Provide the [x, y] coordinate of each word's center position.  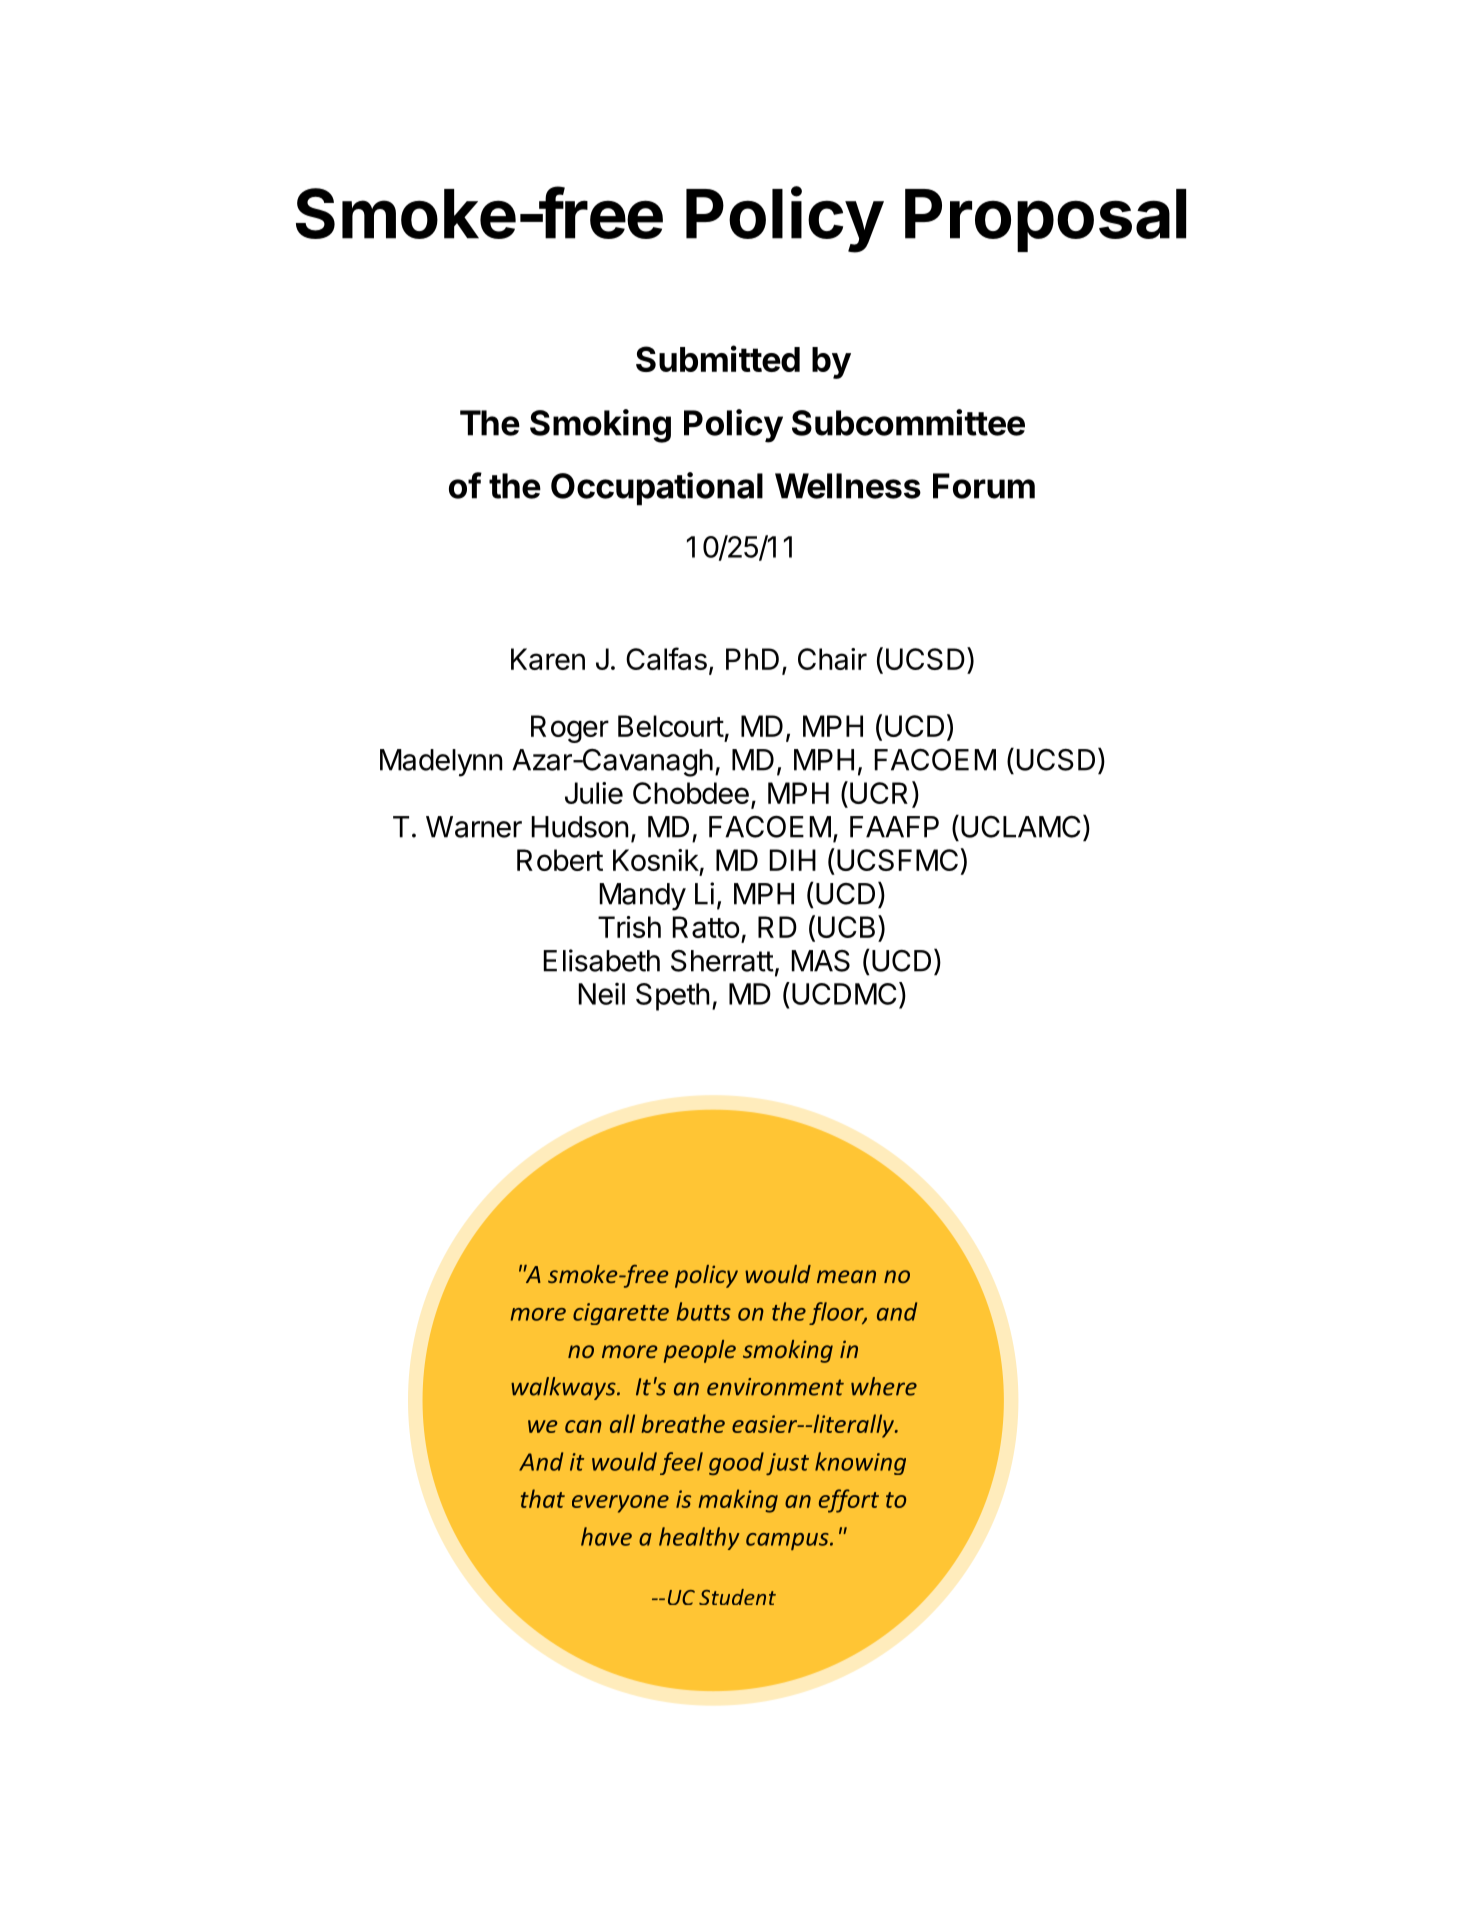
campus [788, 1541]
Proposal [1045, 220]
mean [846, 1276]
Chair [832, 659]
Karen [548, 659]
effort [849, 1501]
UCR [879, 793]
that [543, 1498]
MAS [821, 961]
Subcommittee [908, 422]
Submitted [718, 358]
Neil [602, 993]
